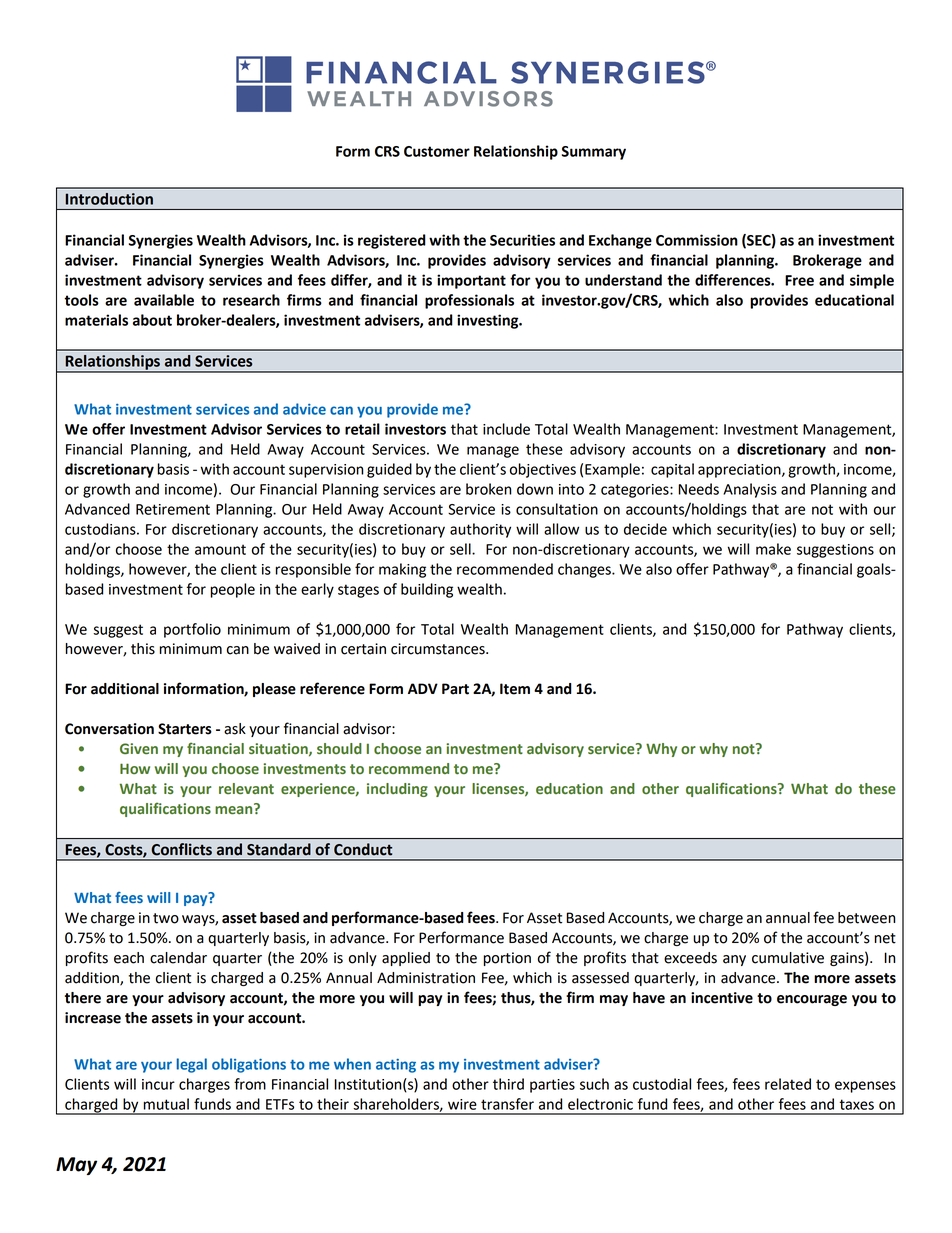  I want to click on Analysis, so click(750, 490).
